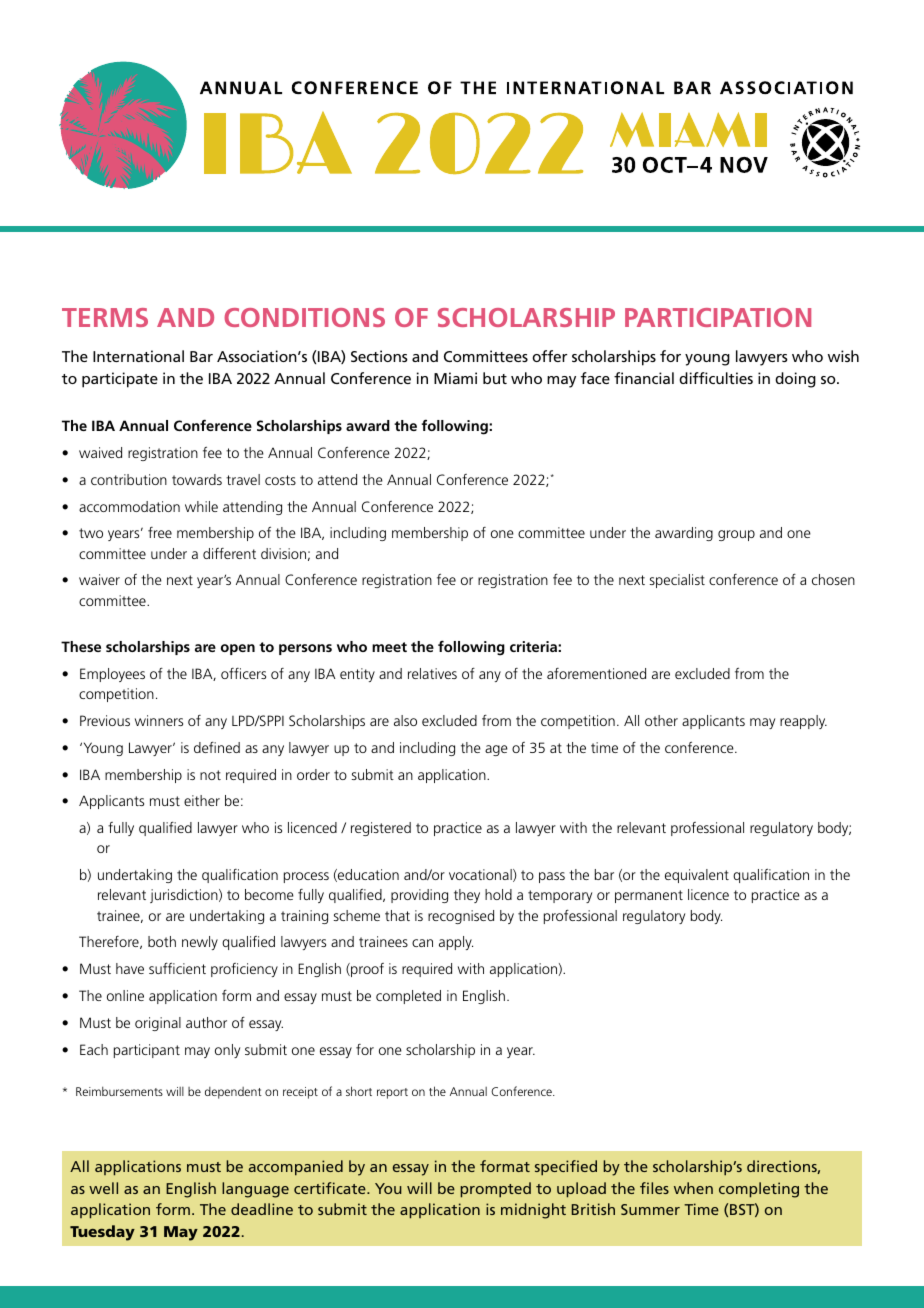 This page has width=924, height=1308. Describe the element at coordinates (138, 356) in the page. I see `International` at that location.
